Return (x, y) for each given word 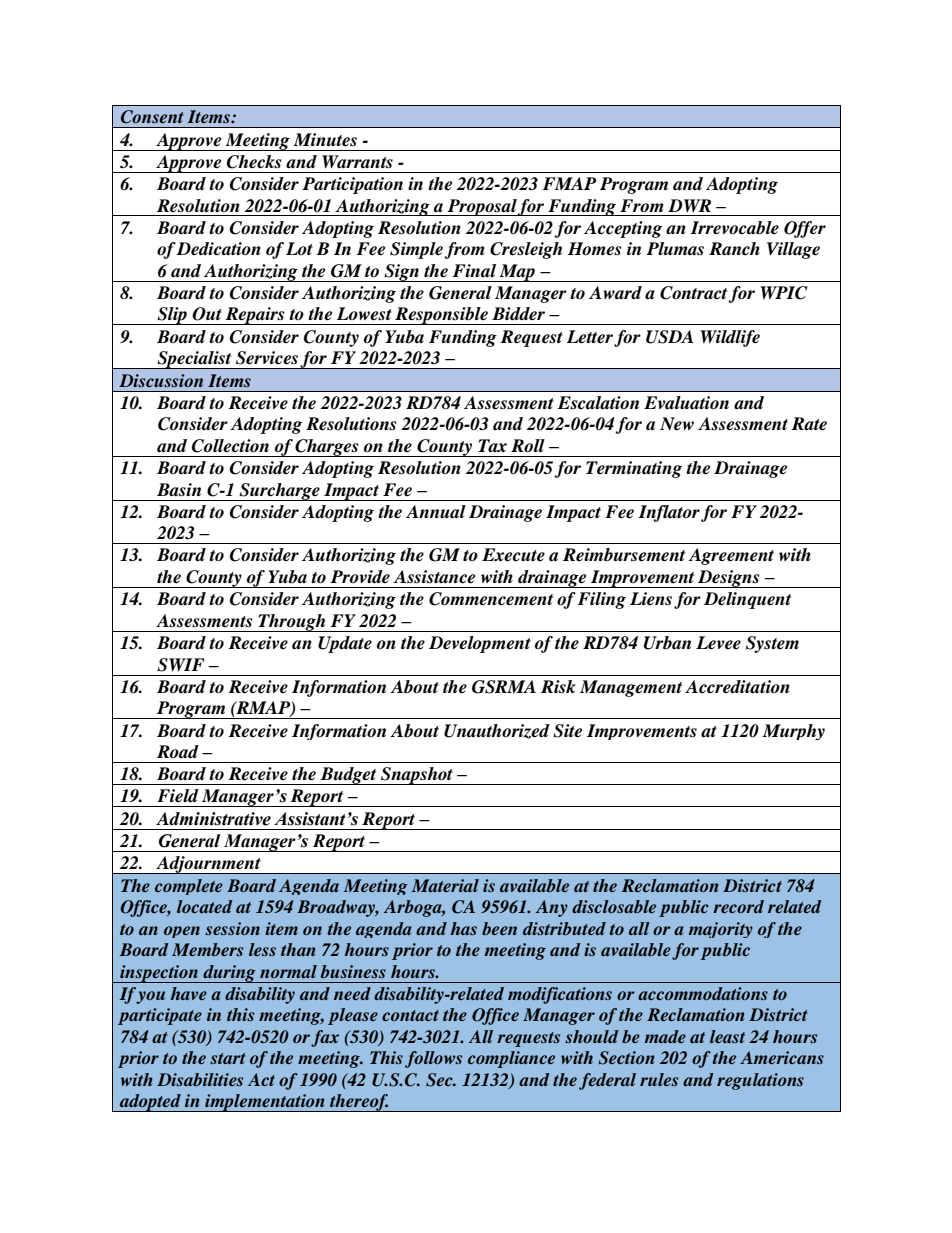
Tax (492, 446)
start (228, 1058)
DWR (689, 205)
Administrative (213, 819)
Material (445, 885)
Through (292, 623)
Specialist (194, 360)
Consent (152, 117)
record (738, 906)
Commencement (491, 599)
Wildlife (730, 338)
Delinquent (747, 600)
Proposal (481, 207)
